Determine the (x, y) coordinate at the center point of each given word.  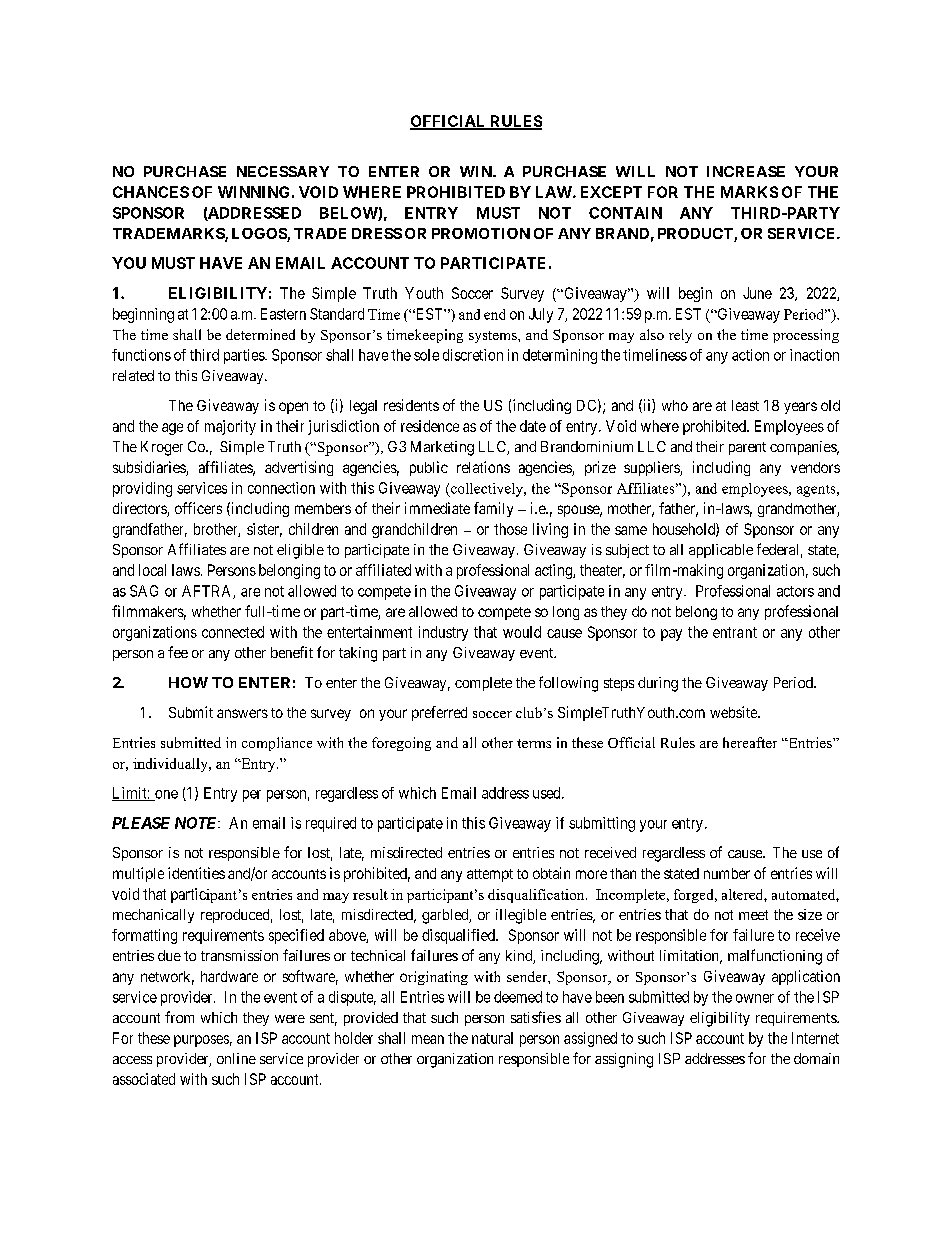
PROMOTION (481, 233)
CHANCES (151, 192)
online (236, 1058)
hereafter (750, 742)
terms (534, 743)
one (165, 795)
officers (198, 508)
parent (747, 448)
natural (492, 1038)
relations (483, 467)
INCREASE (746, 171)
